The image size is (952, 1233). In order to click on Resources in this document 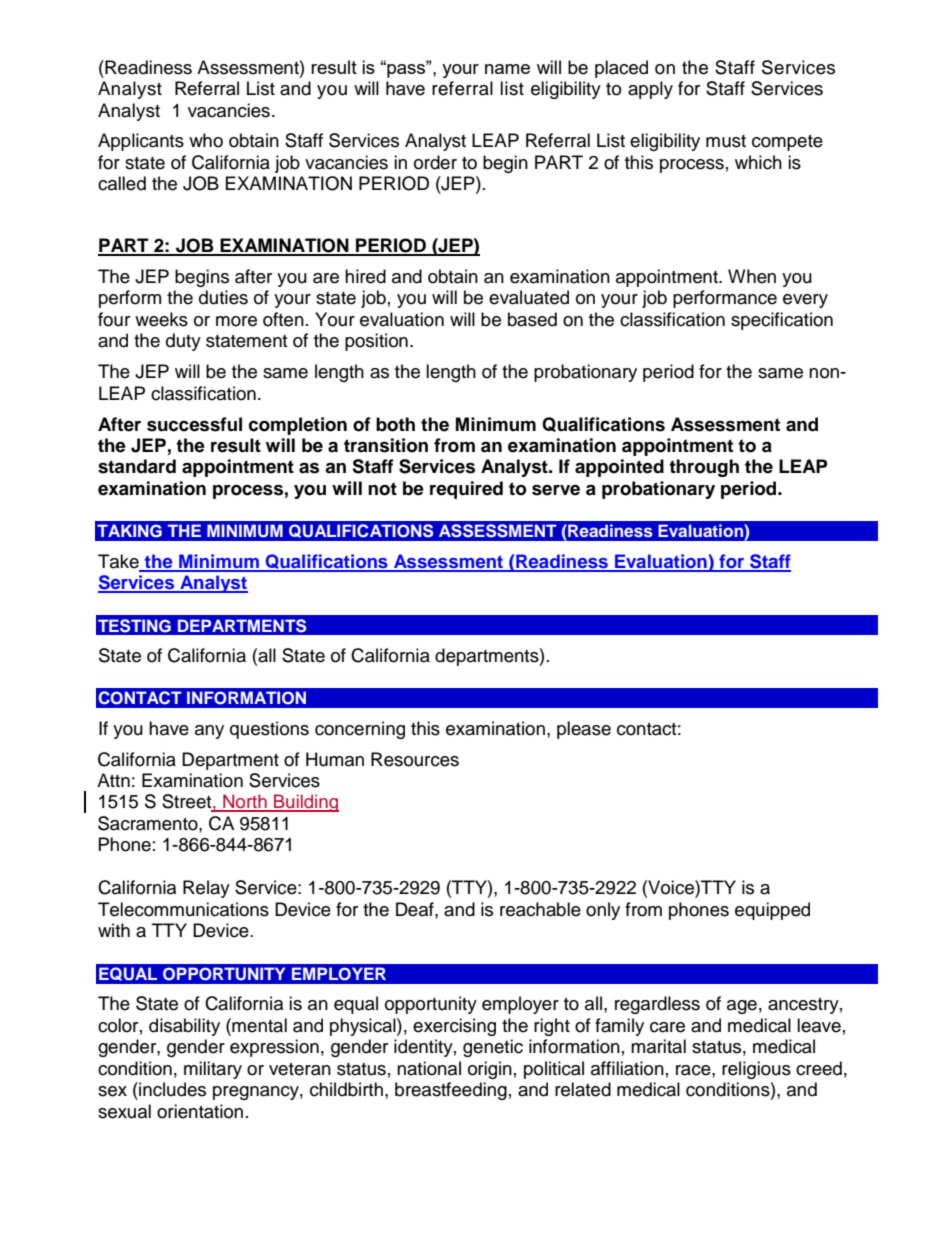, I will do `click(415, 759)`.
